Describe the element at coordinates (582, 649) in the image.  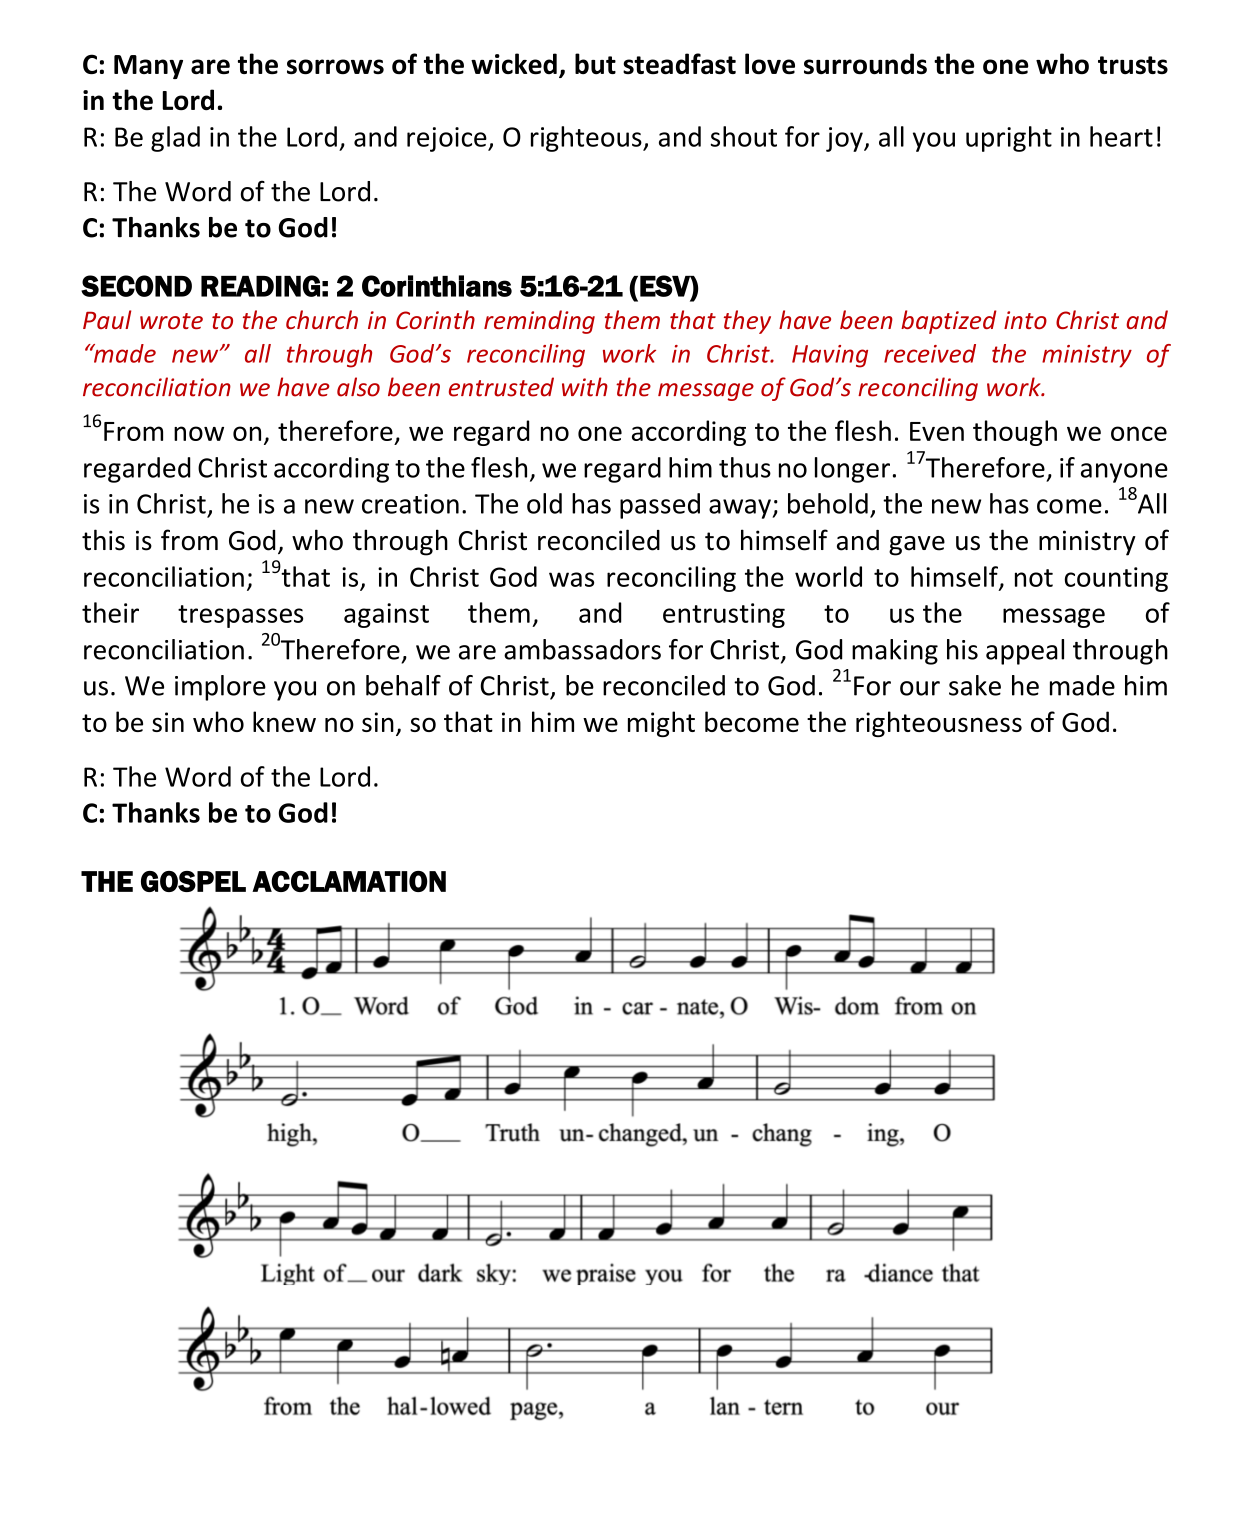
I see `ambassadors` at that location.
